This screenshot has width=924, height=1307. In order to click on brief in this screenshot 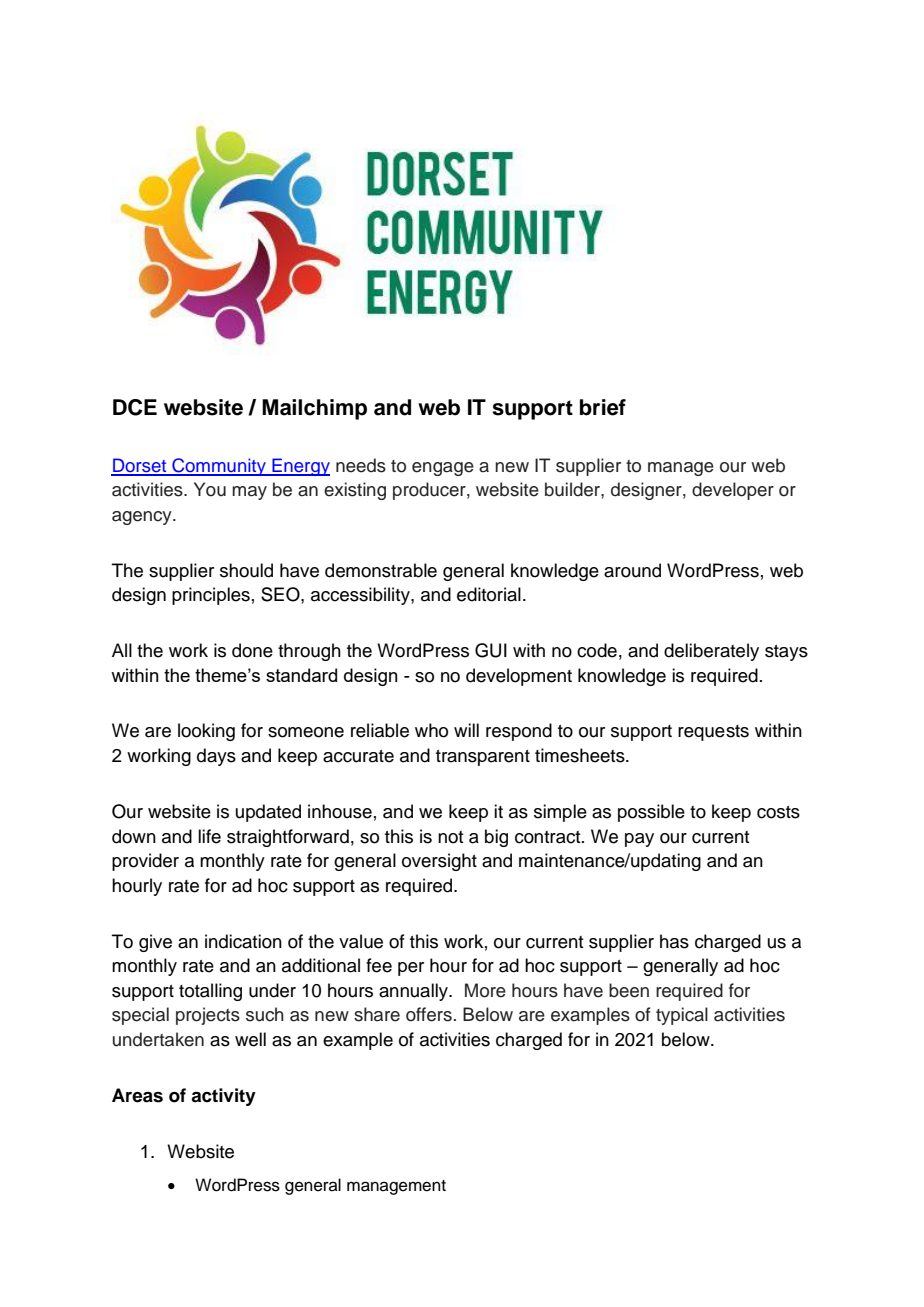, I will do `click(603, 407)`.
